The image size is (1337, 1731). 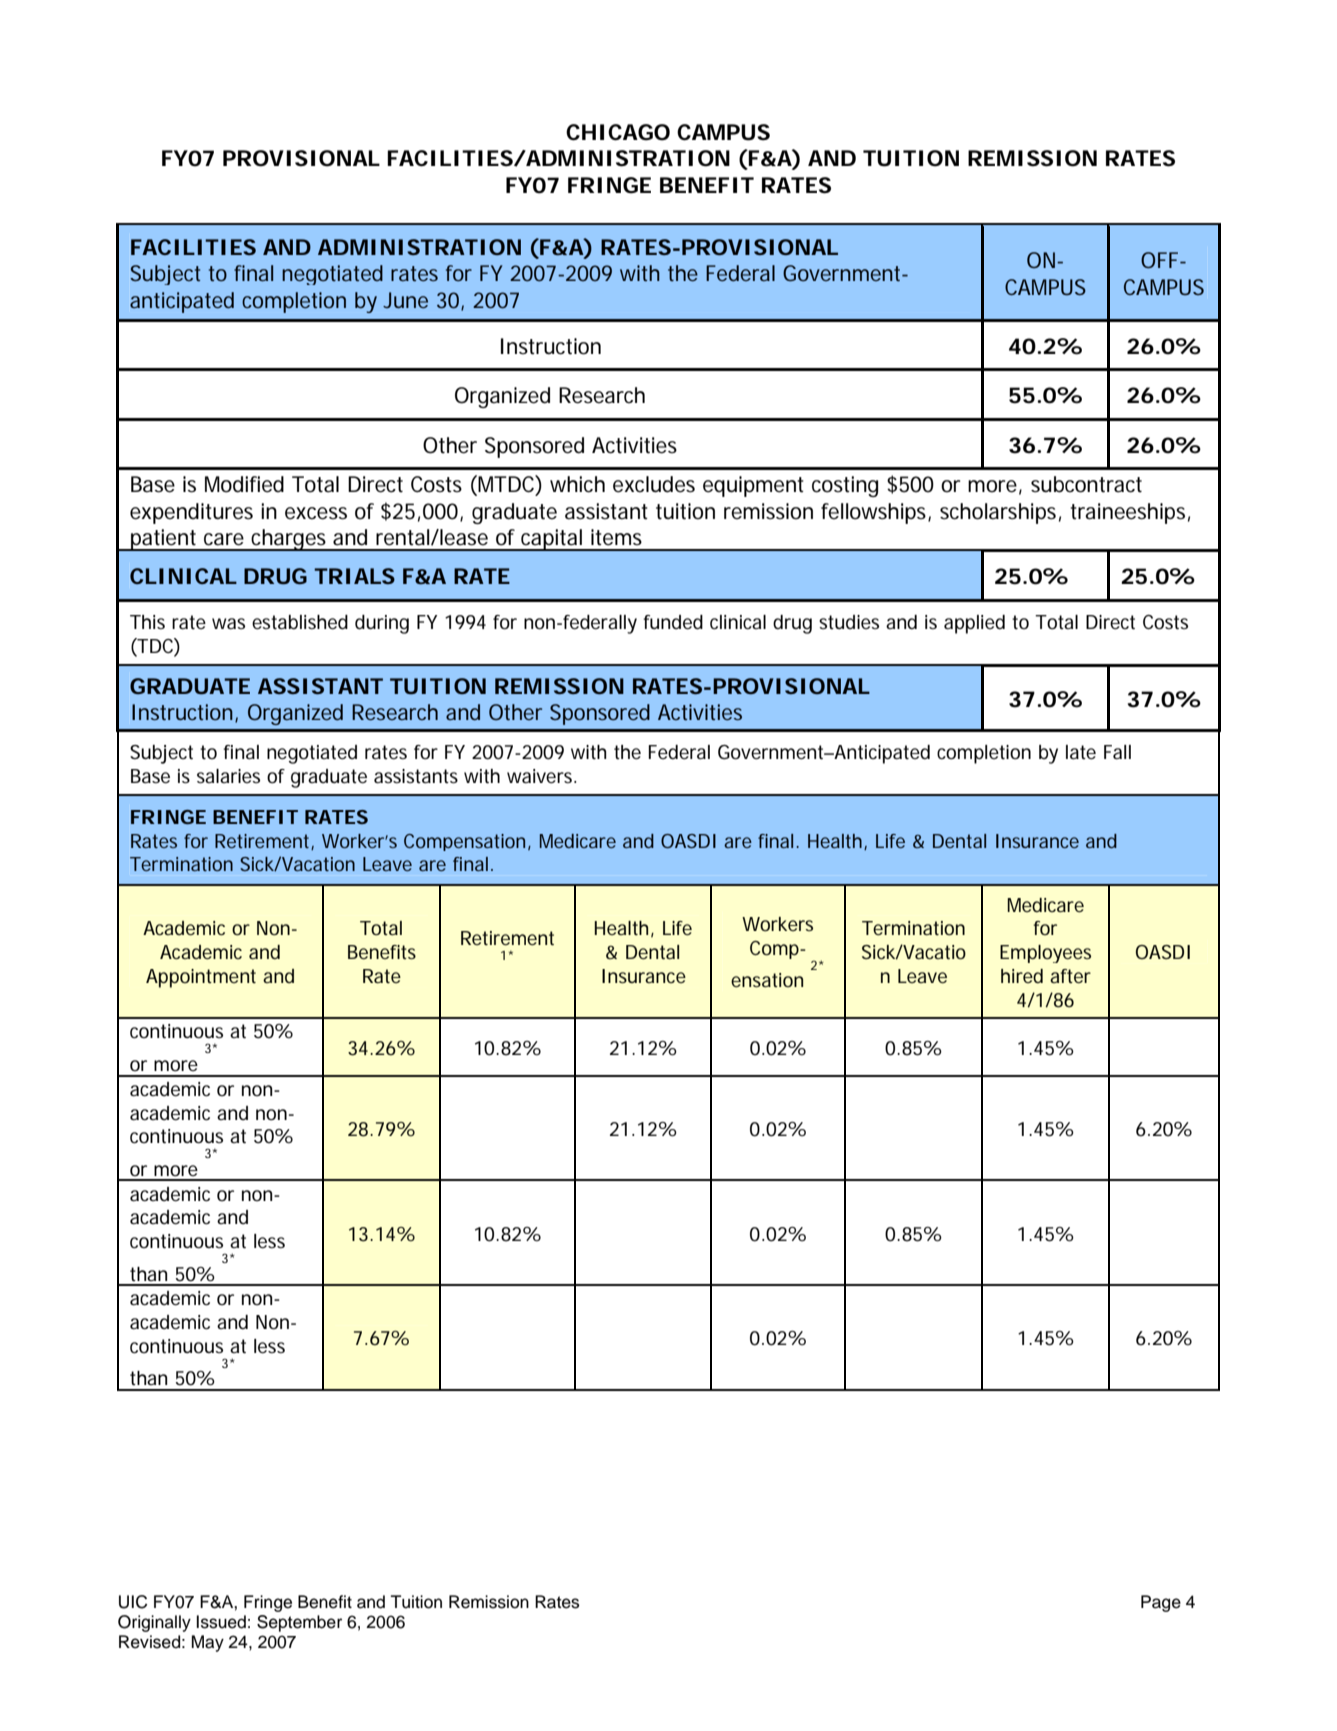 What do you see at coordinates (405, 300) in the document?
I see `June` at bounding box center [405, 300].
